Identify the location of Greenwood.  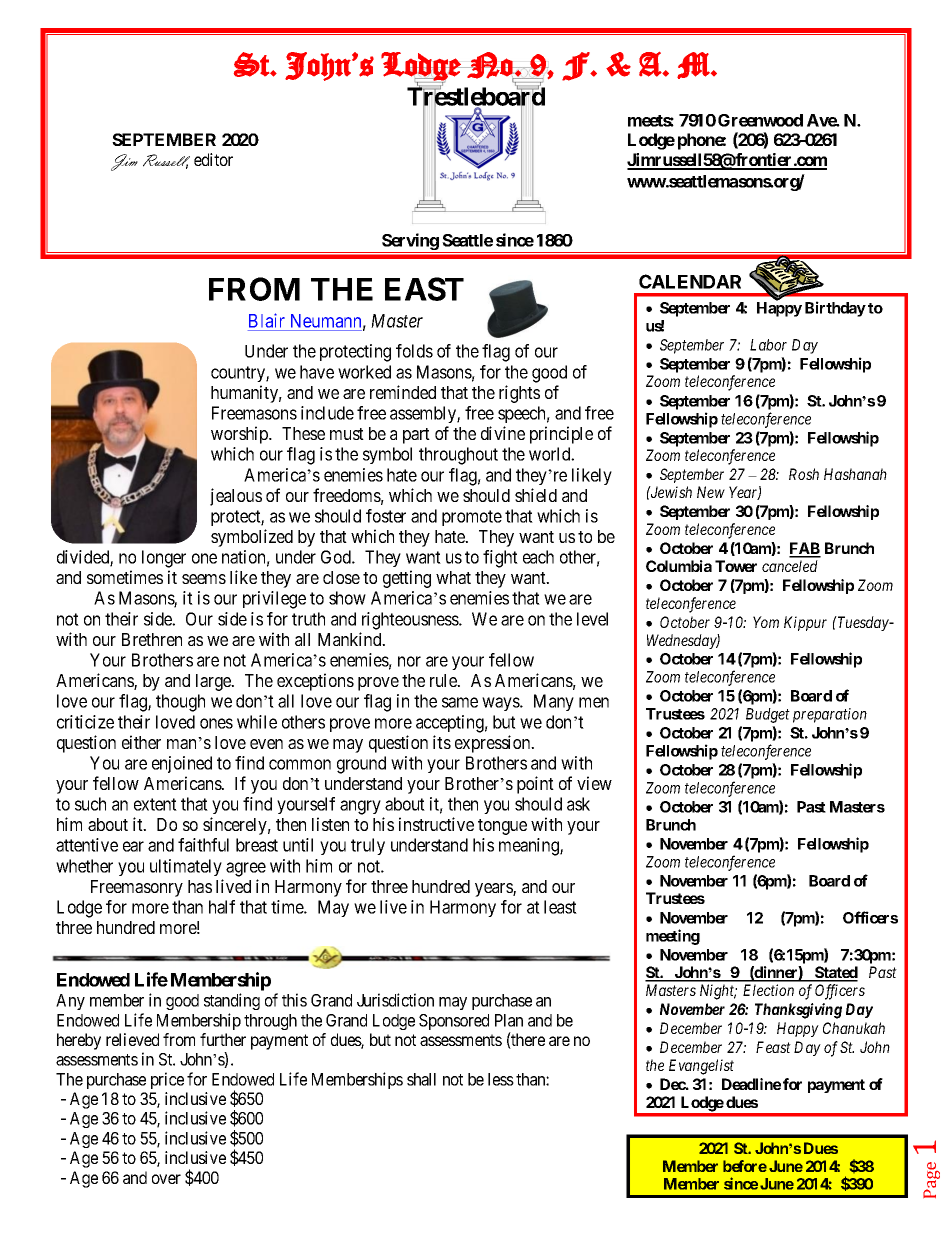
(760, 120).
